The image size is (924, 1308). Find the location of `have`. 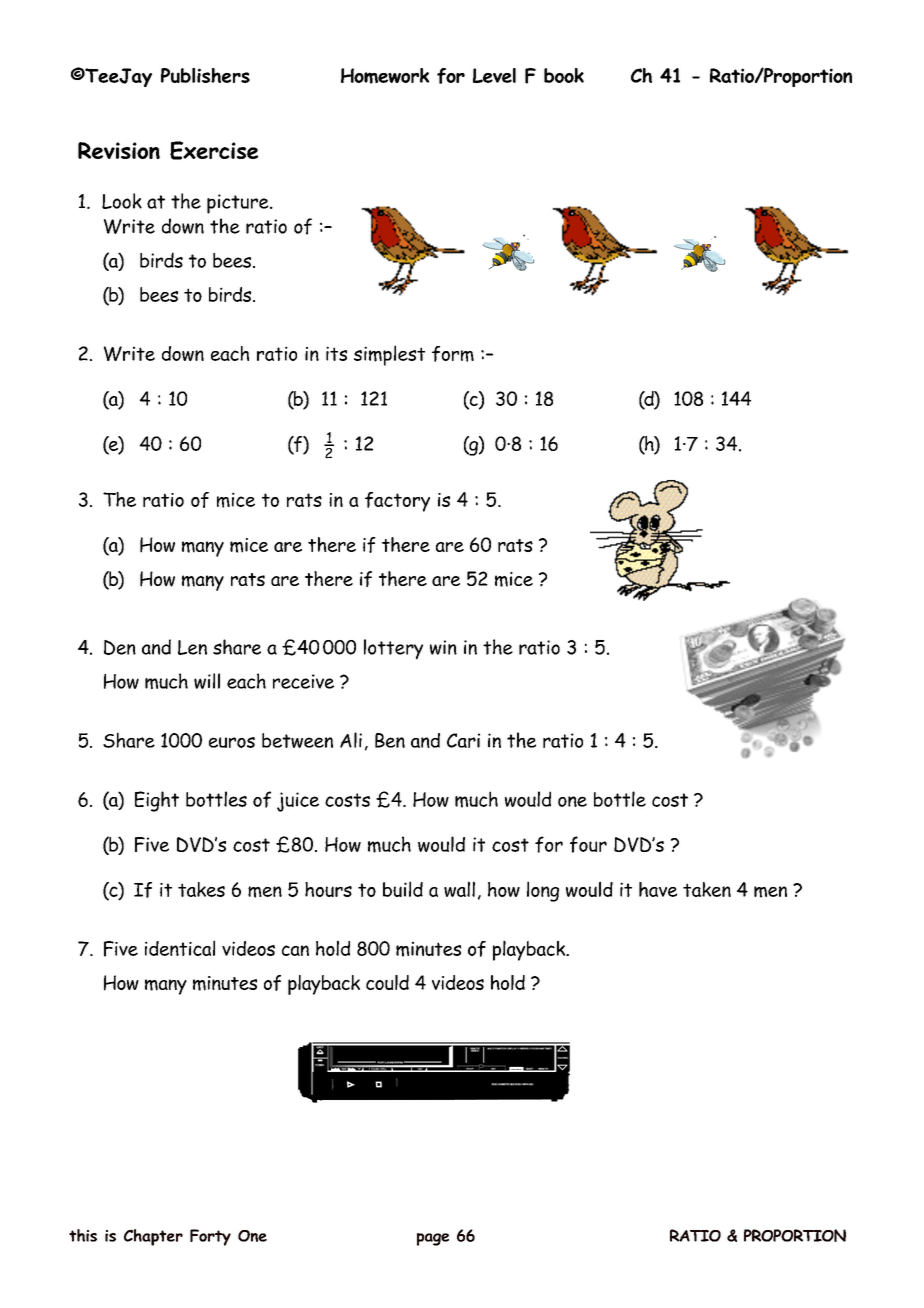

have is located at coordinates (658, 889).
